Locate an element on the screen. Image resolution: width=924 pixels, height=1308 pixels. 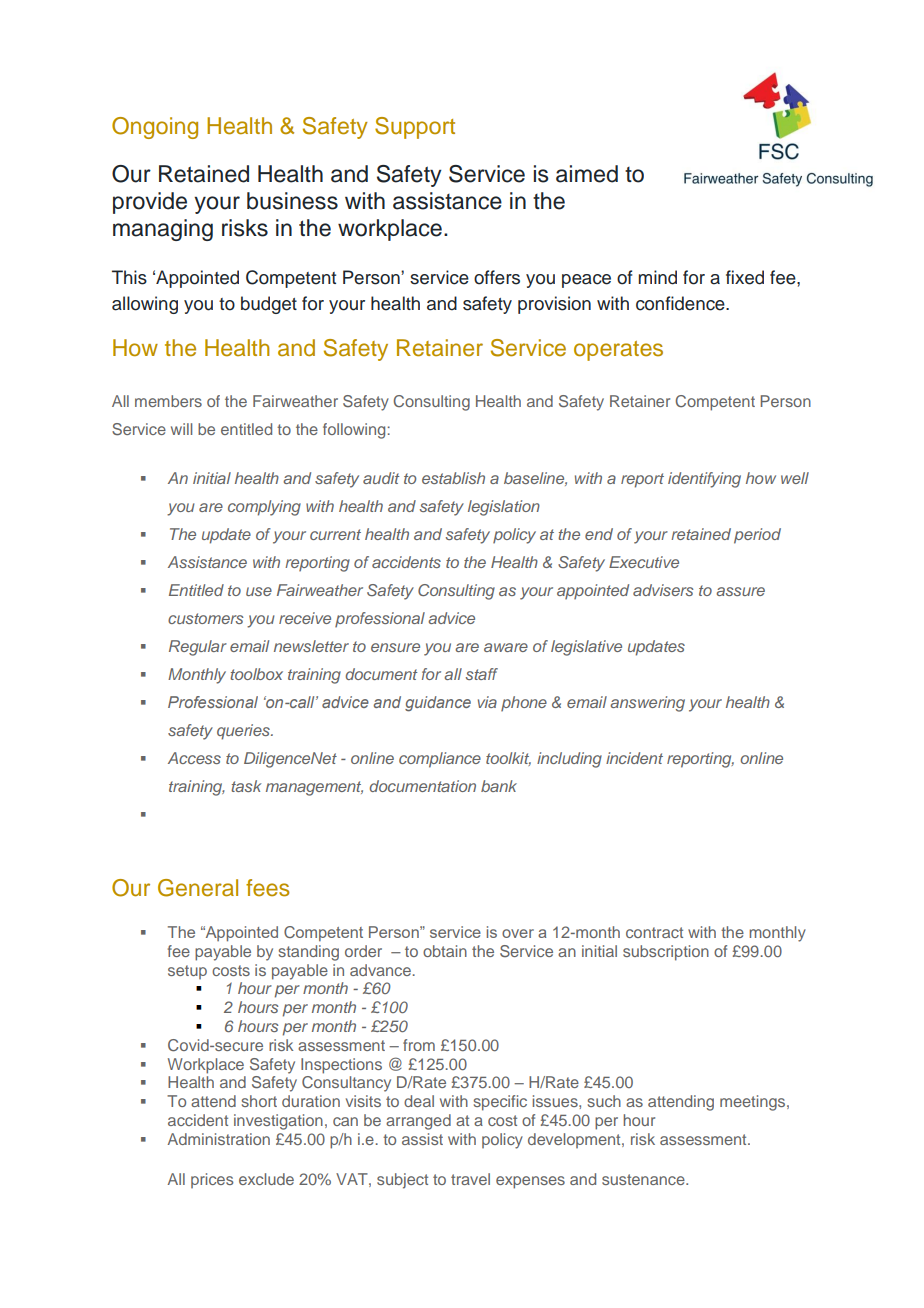
Ongoing is located at coordinates (155, 128).
